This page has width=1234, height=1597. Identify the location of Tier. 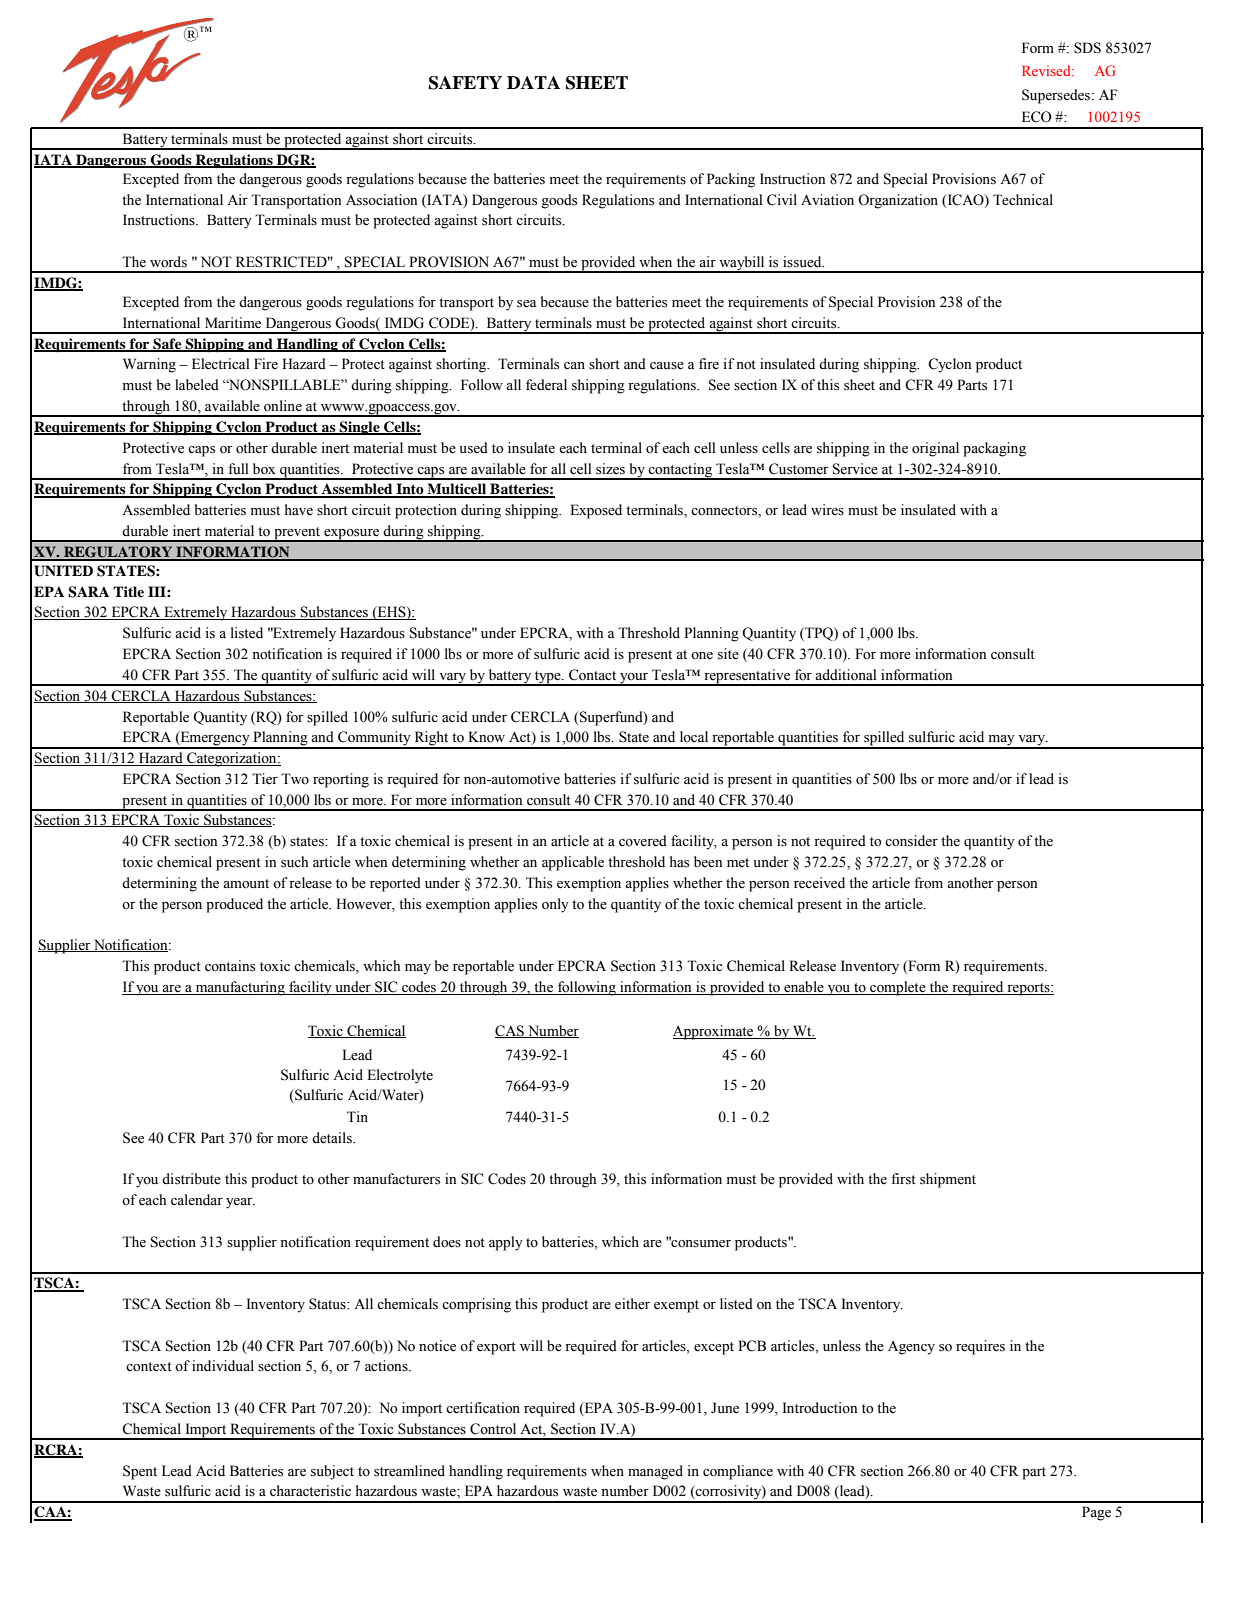
(265, 779).
